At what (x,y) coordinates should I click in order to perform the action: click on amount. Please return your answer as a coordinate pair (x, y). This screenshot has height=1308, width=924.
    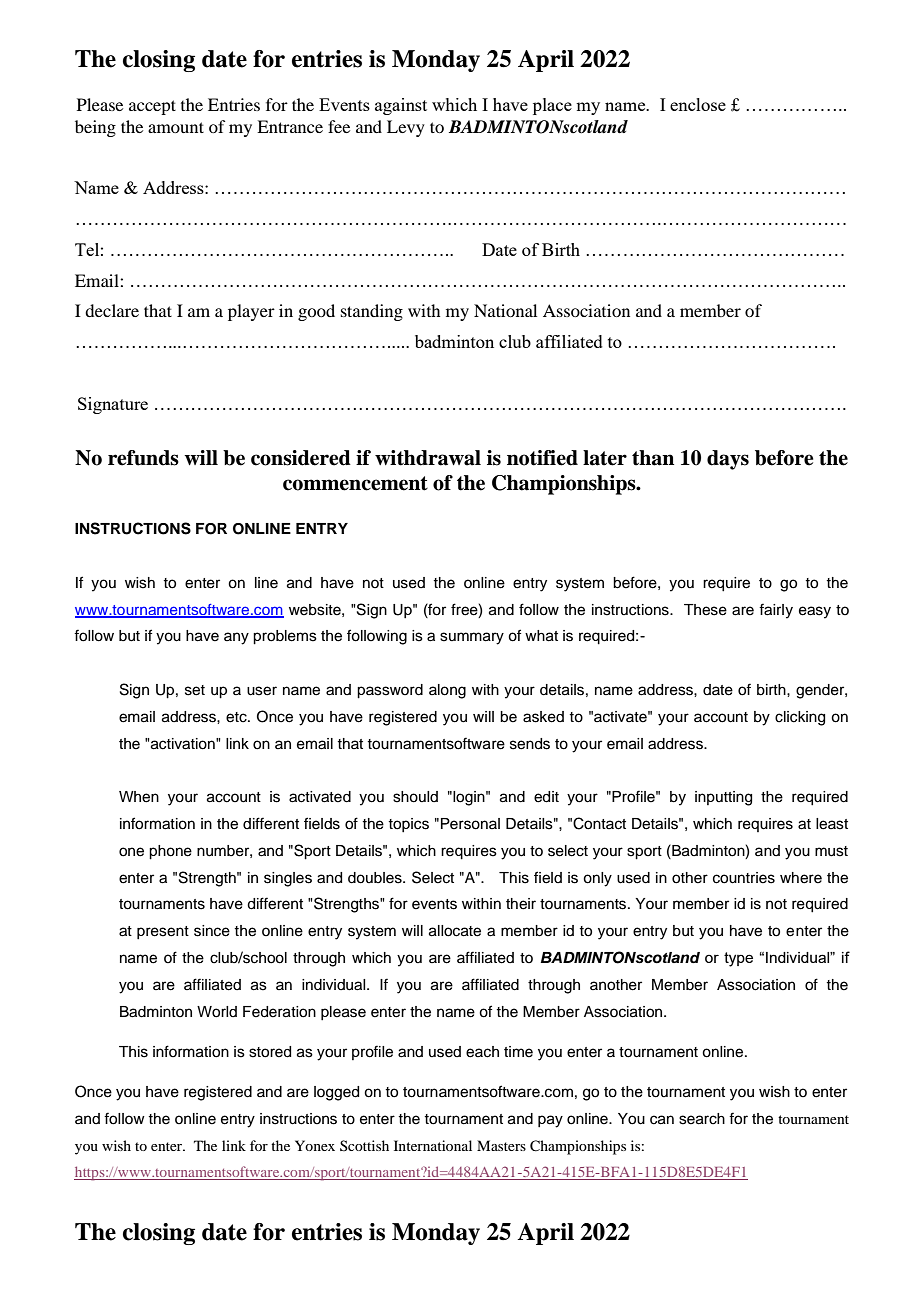
    Looking at the image, I should click on (176, 127).
